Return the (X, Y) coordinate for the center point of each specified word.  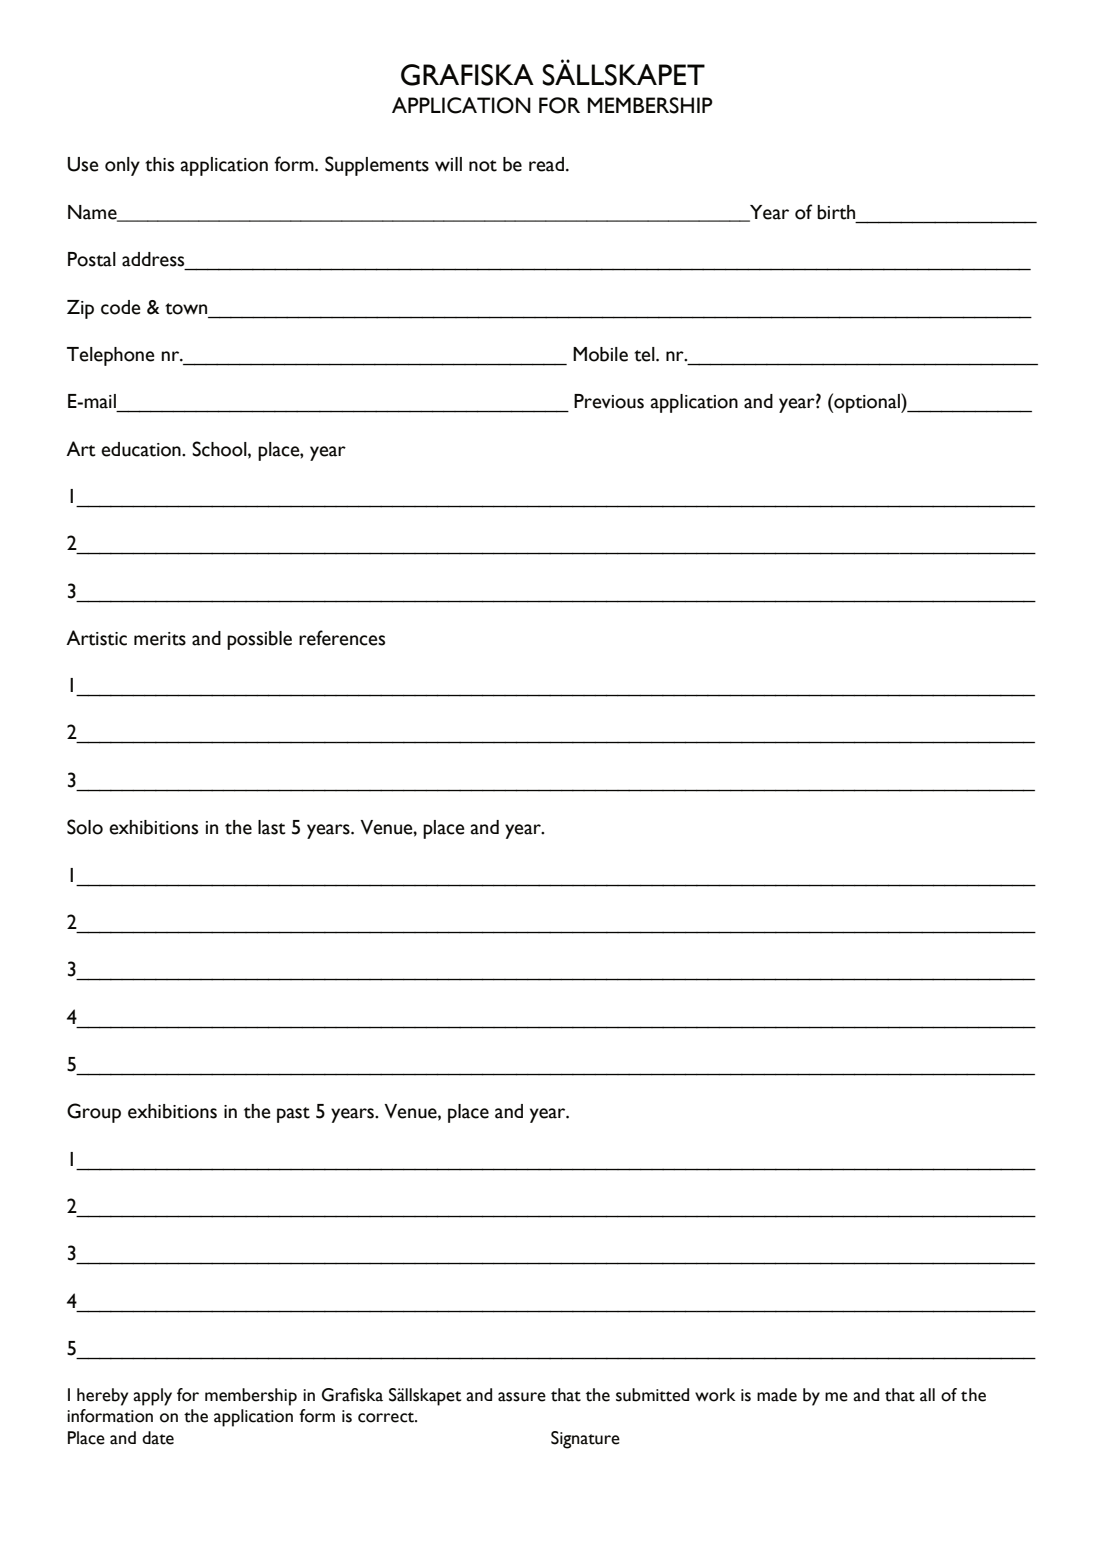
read (546, 164)
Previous (609, 401)
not (483, 166)
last (272, 827)
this (159, 164)
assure (522, 1397)
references (342, 638)
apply (152, 1397)
